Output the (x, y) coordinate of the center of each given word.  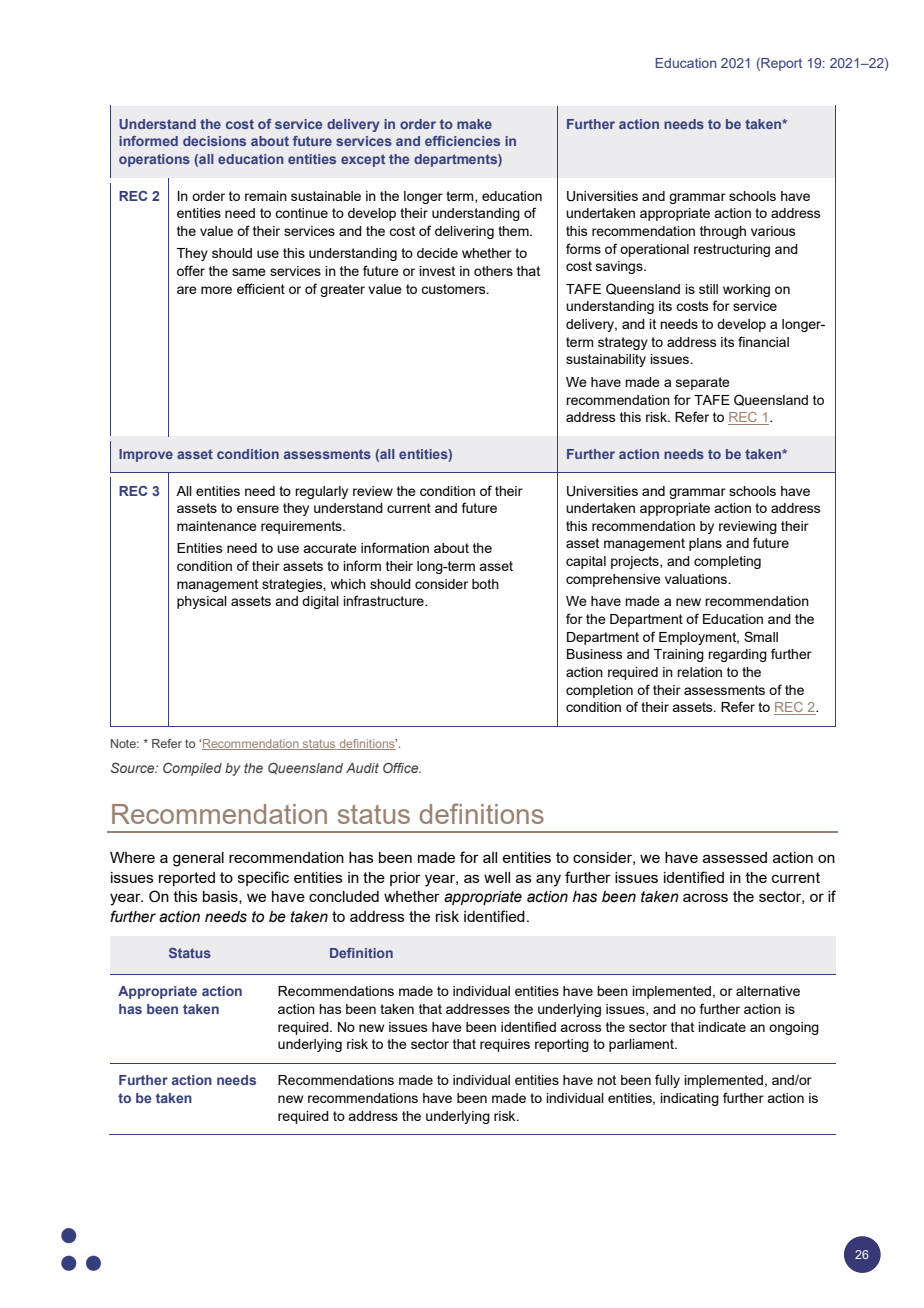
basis (221, 897)
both (485, 584)
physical (202, 602)
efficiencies (462, 141)
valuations (697, 579)
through (723, 232)
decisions (214, 141)
